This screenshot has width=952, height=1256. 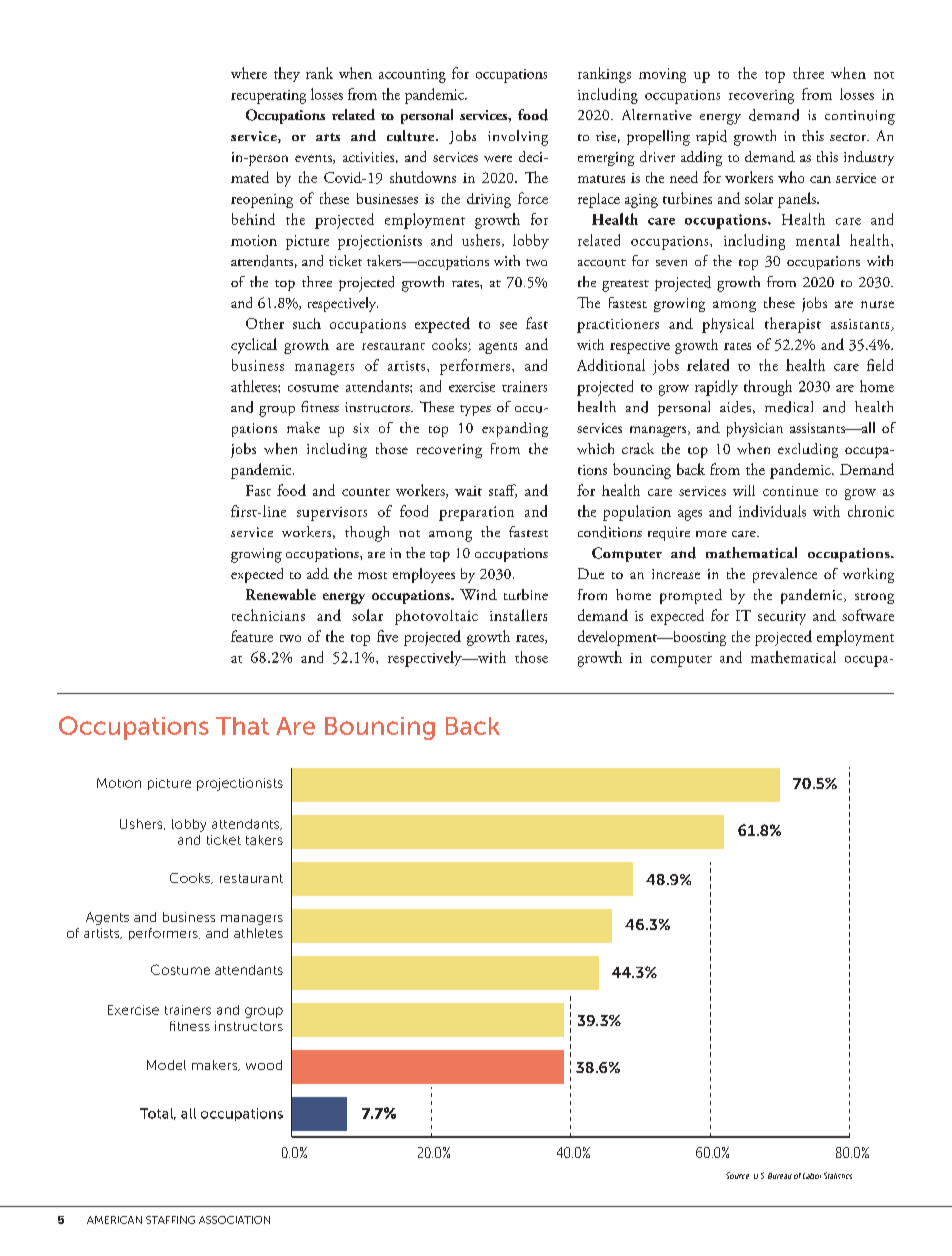 What do you see at coordinates (860, 117) in the screenshot?
I see `continuing` at bounding box center [860, 117].
